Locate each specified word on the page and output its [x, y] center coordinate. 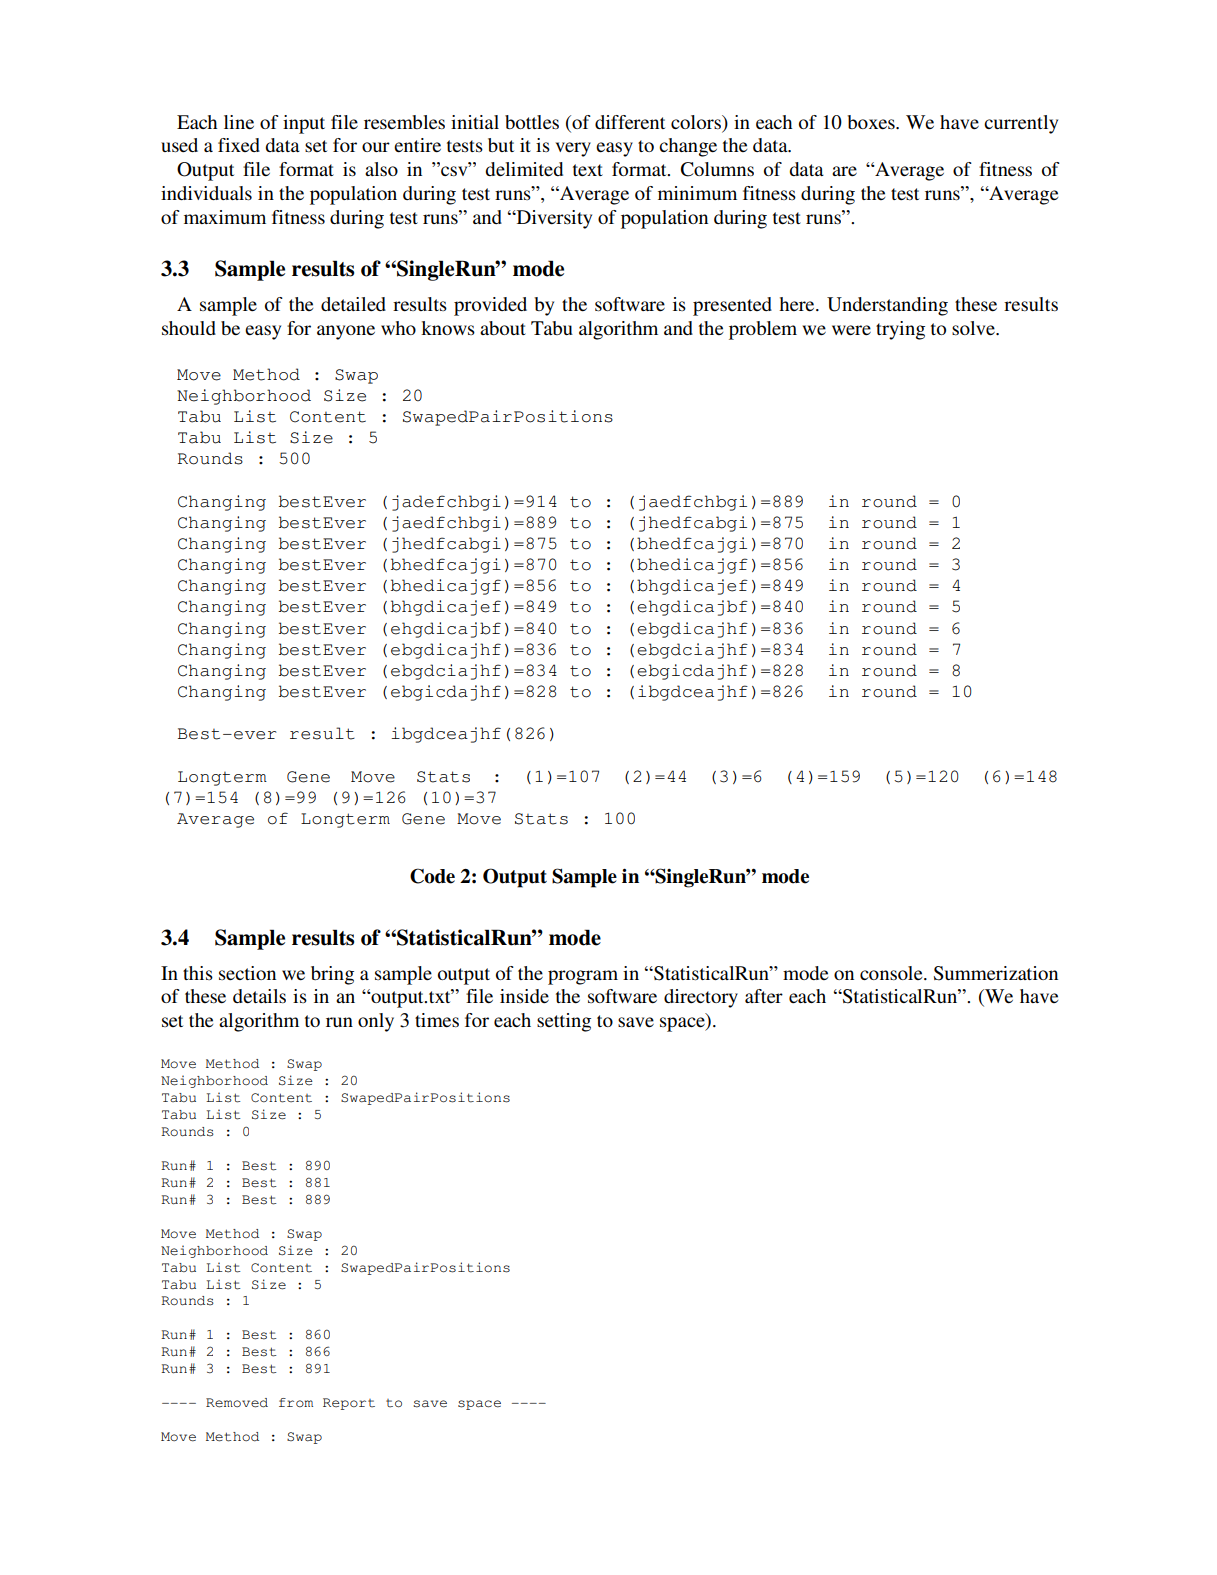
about [503, 328]
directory [701, 998]
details [259, 996]
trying [900, 330]
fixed [239, 145]
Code [432, 876]
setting [564, 1022]
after [764, 996]
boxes [872, 122]
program [583, 977]
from [296, 1402]
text [588, 170]
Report [349, 1404]
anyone [346, 332]
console [892, 973]
